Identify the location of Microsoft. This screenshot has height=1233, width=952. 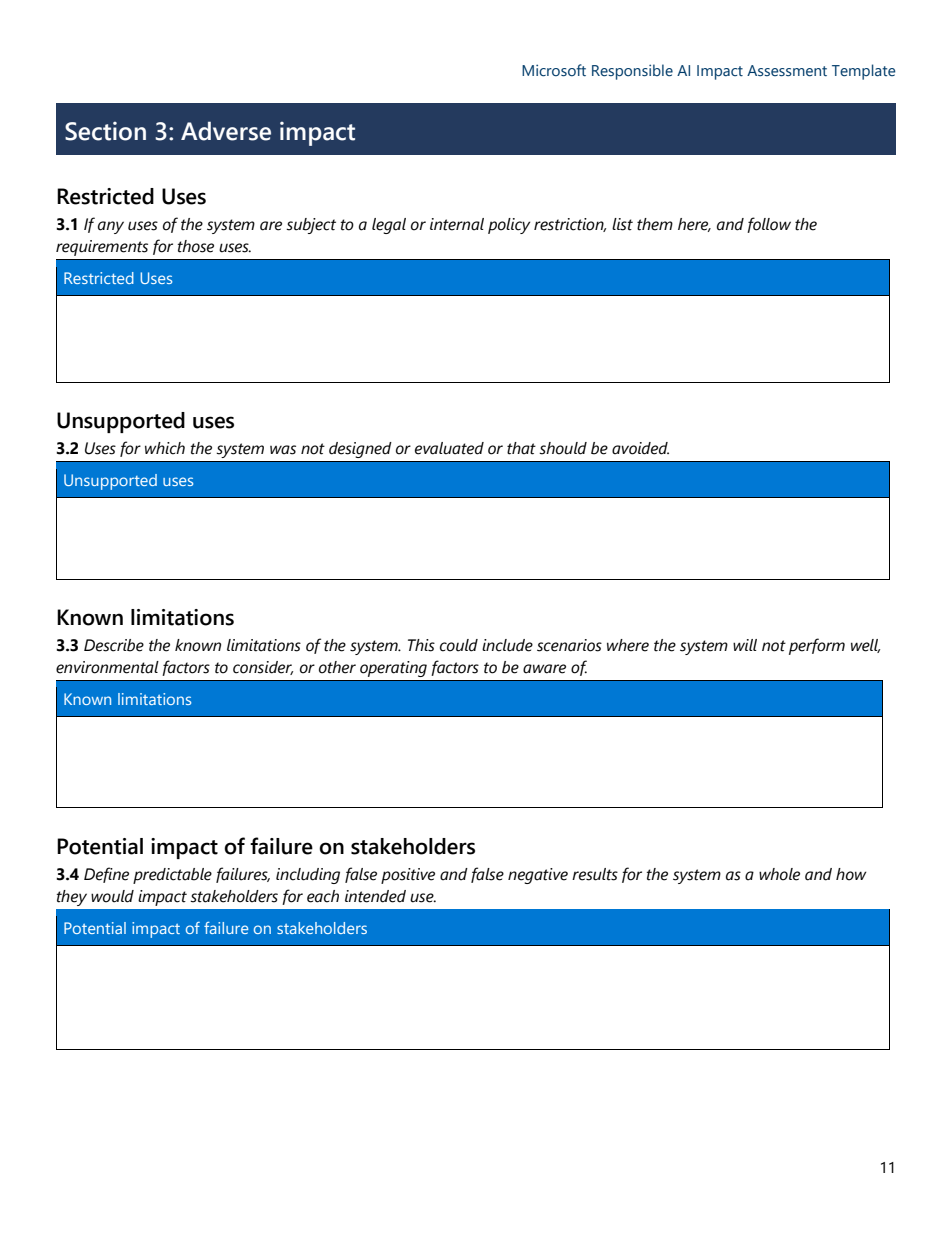
(554, 70).
